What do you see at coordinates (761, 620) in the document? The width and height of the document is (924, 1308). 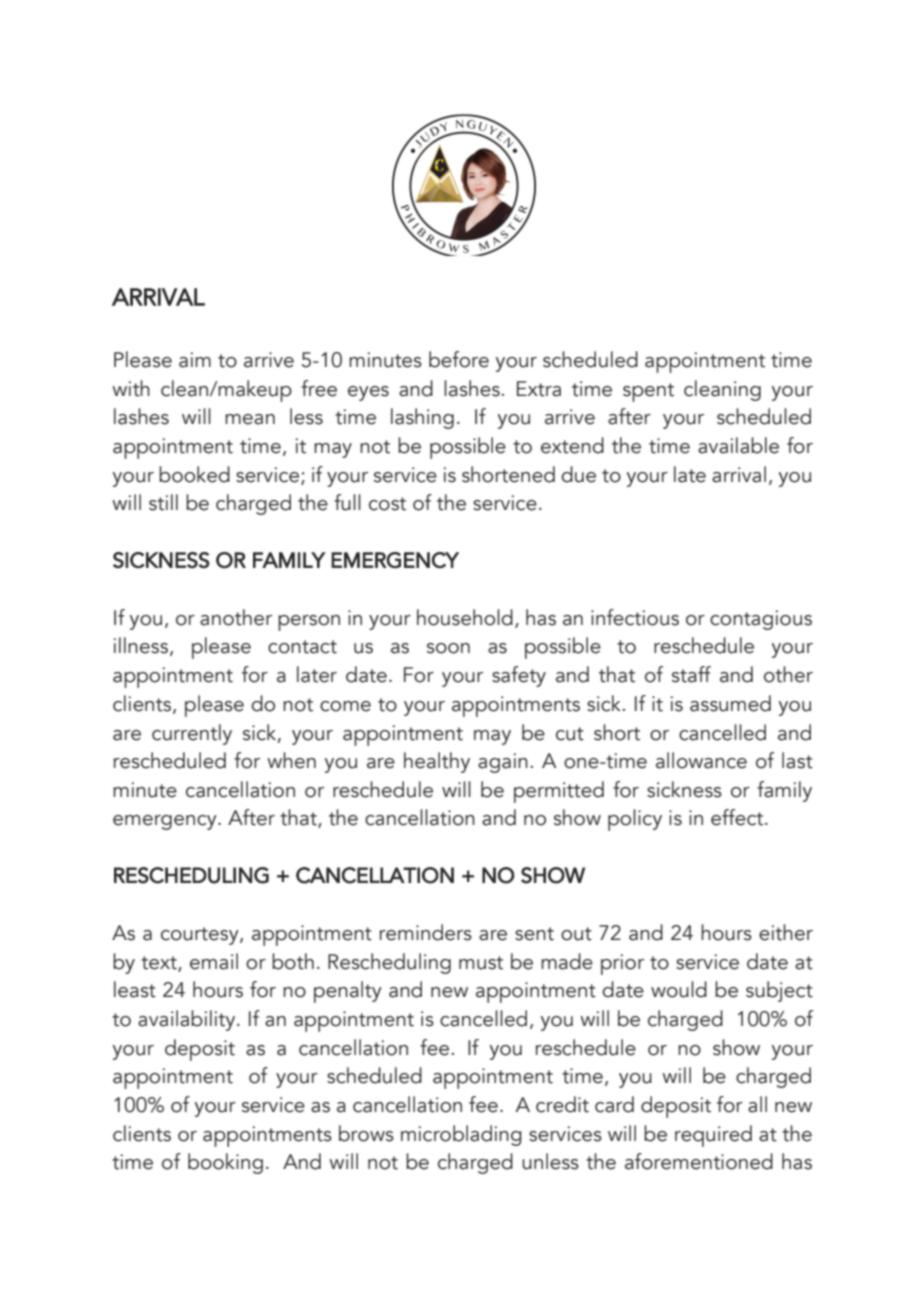 I see `contagious` at bounding box center [761, 620].
